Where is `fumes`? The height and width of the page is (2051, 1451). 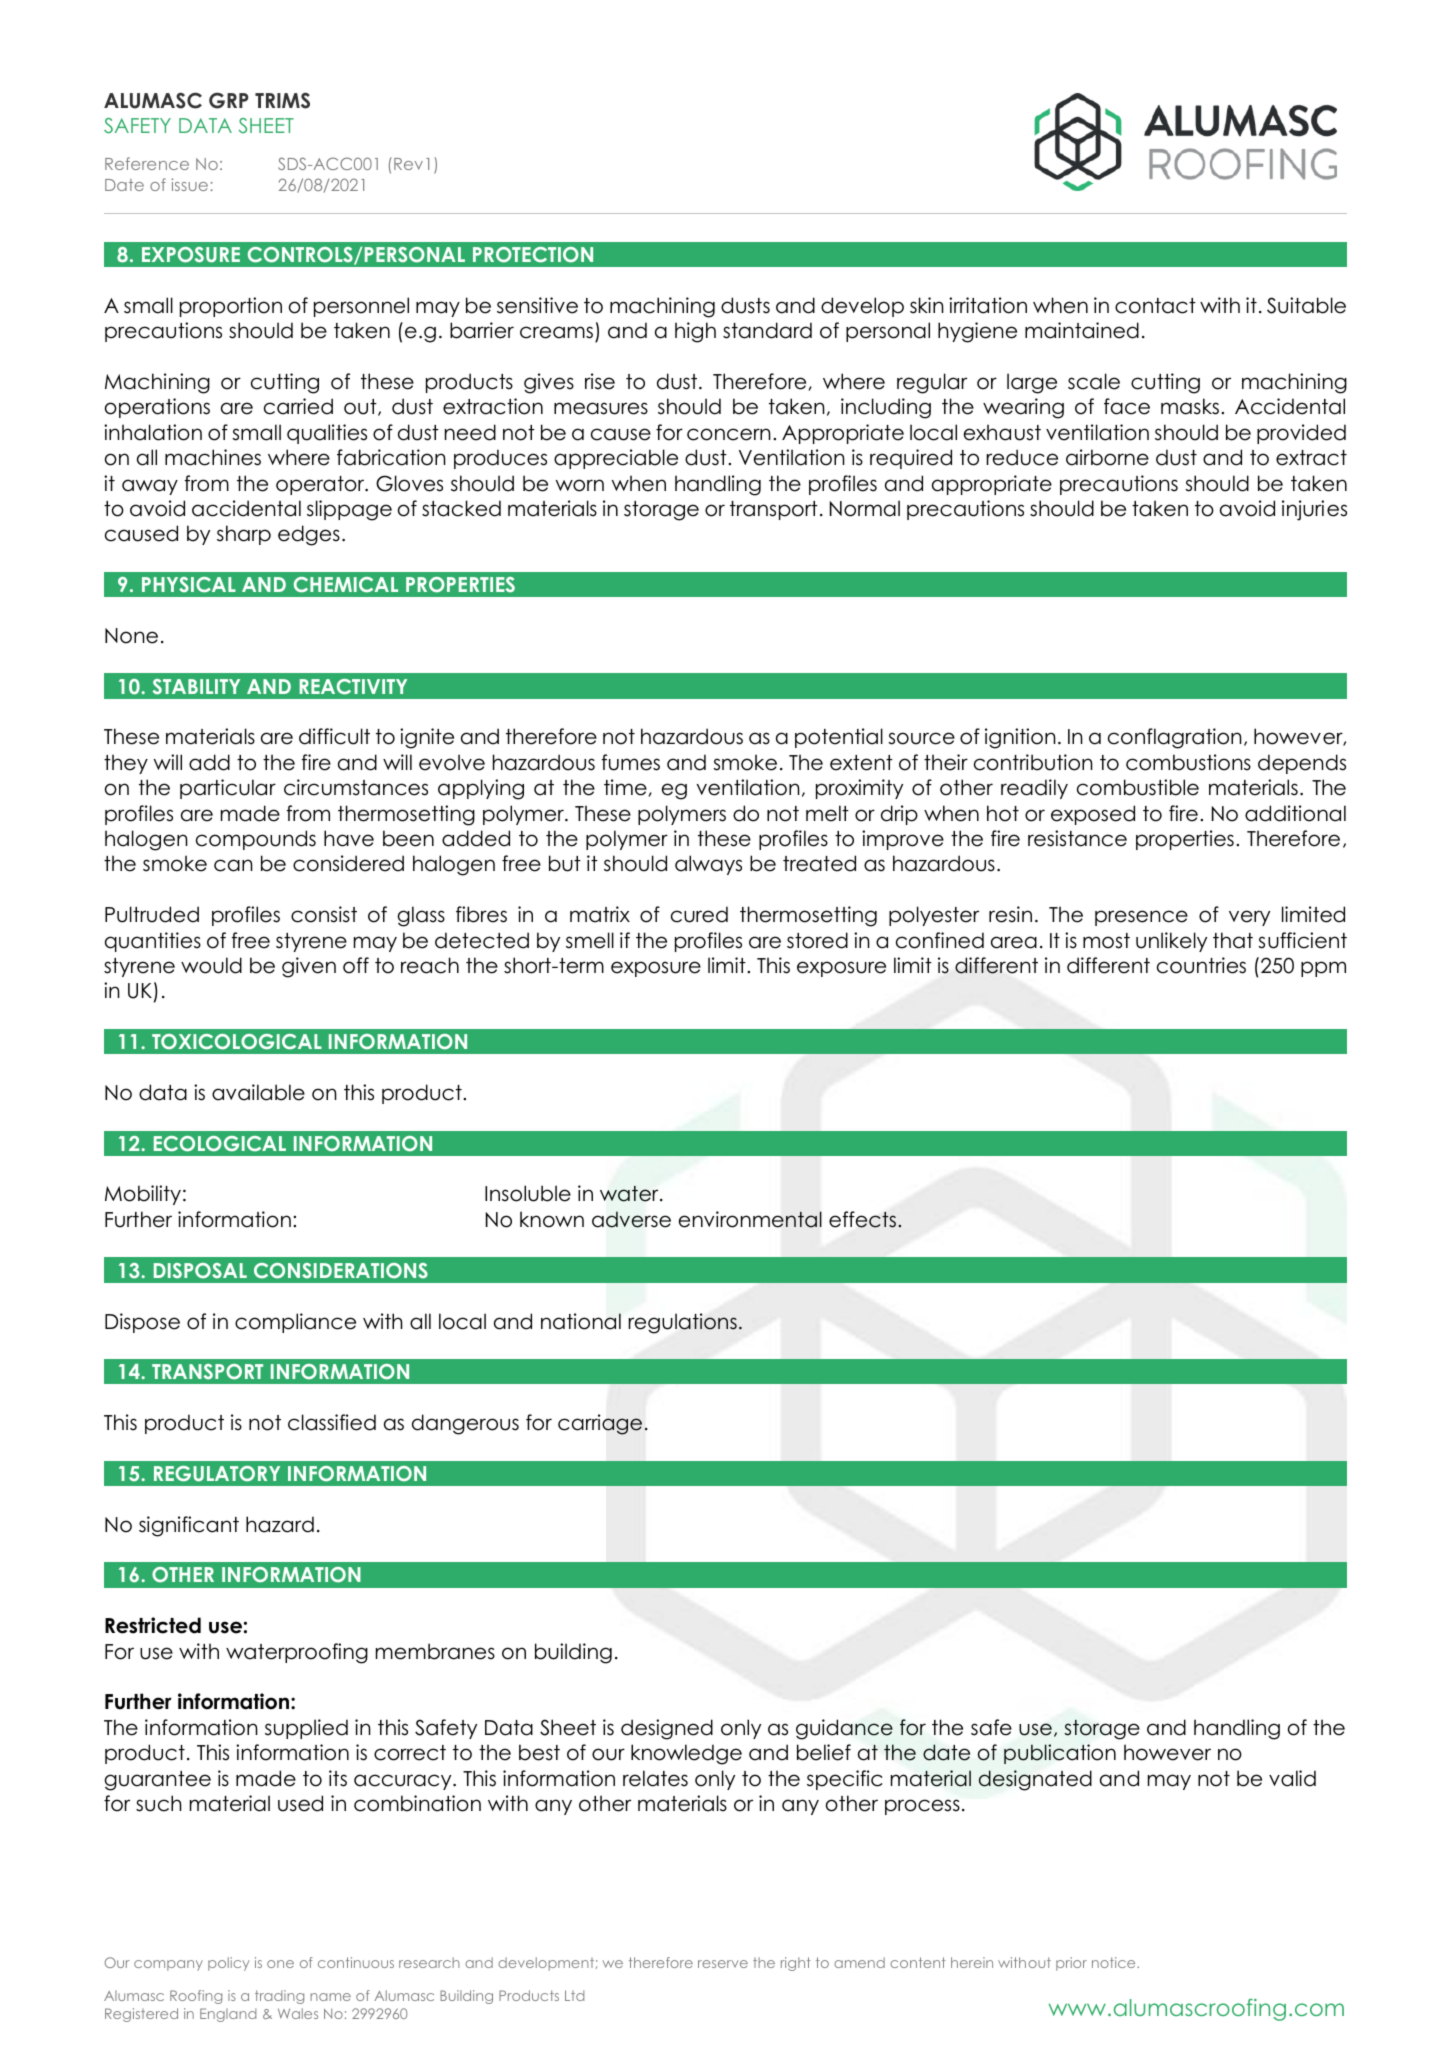 fumes is located at coordinates (630, 762).
